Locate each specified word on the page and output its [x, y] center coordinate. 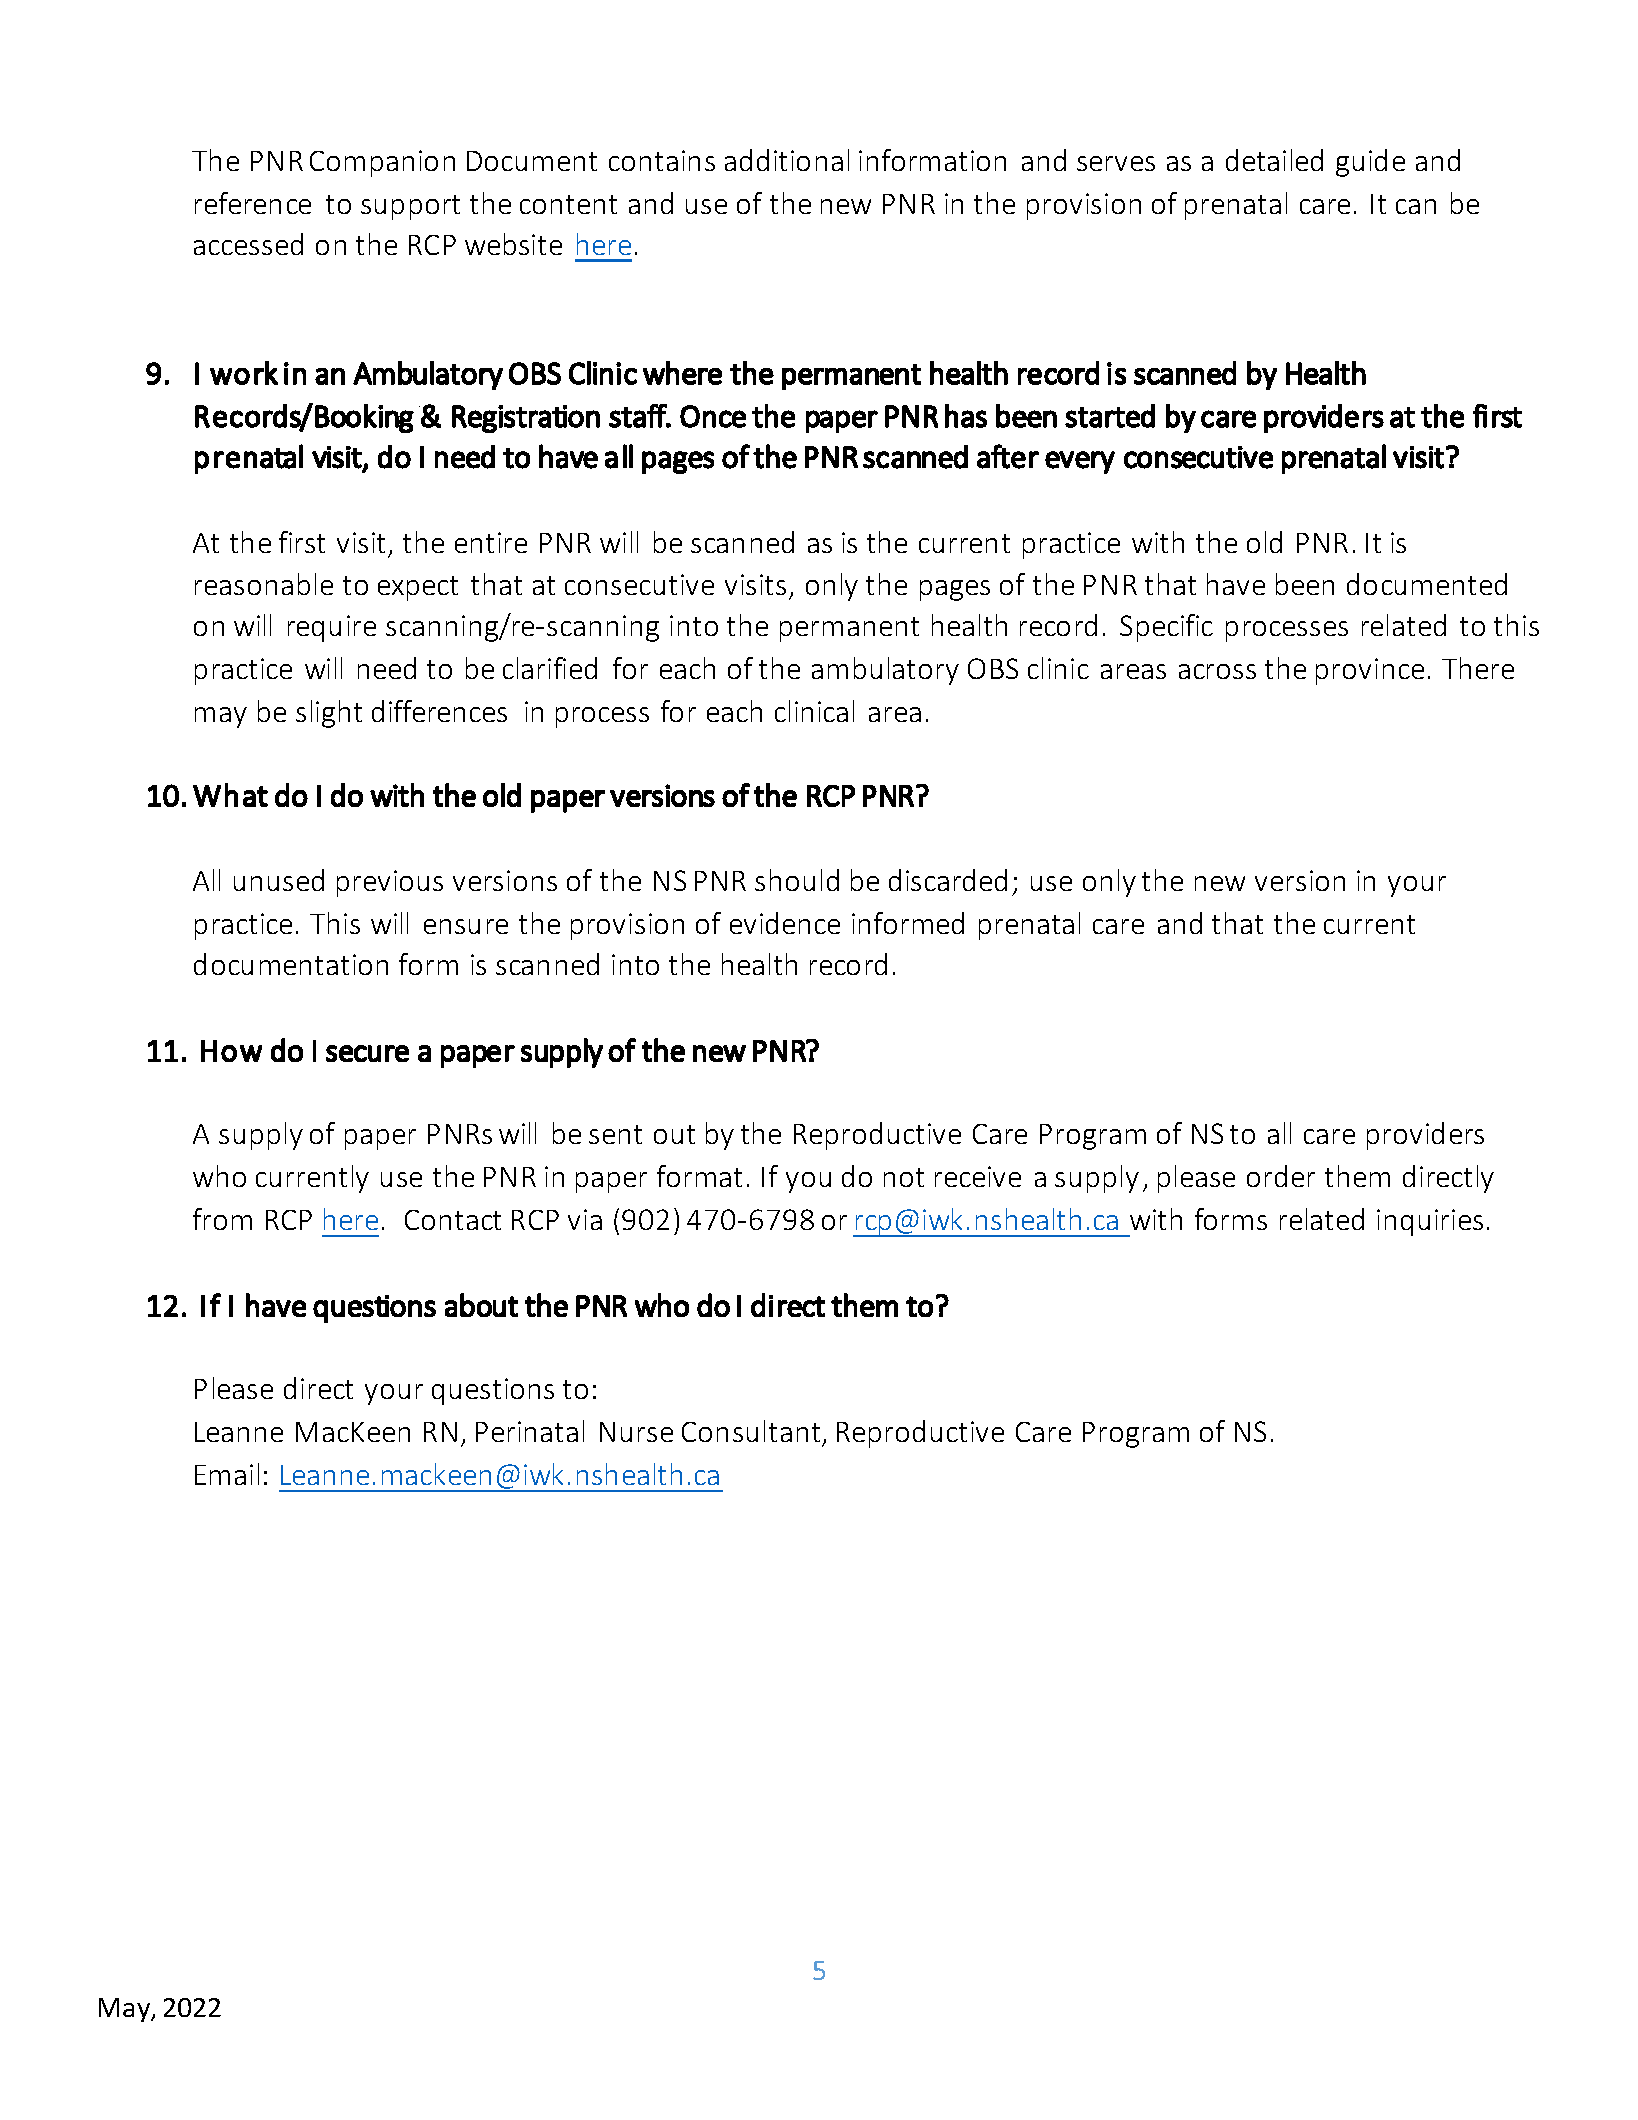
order [1281, 1176]
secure [367, 1053]
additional [787, 160]
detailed [1274, 160]
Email [227, 1474]
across [1217, 671]
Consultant [751, 1431]
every [1080, 462]
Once [713, 416]
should [797, 880]
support [410, 207]
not [904, 1177]
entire [491, 542]
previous [390, 883]
